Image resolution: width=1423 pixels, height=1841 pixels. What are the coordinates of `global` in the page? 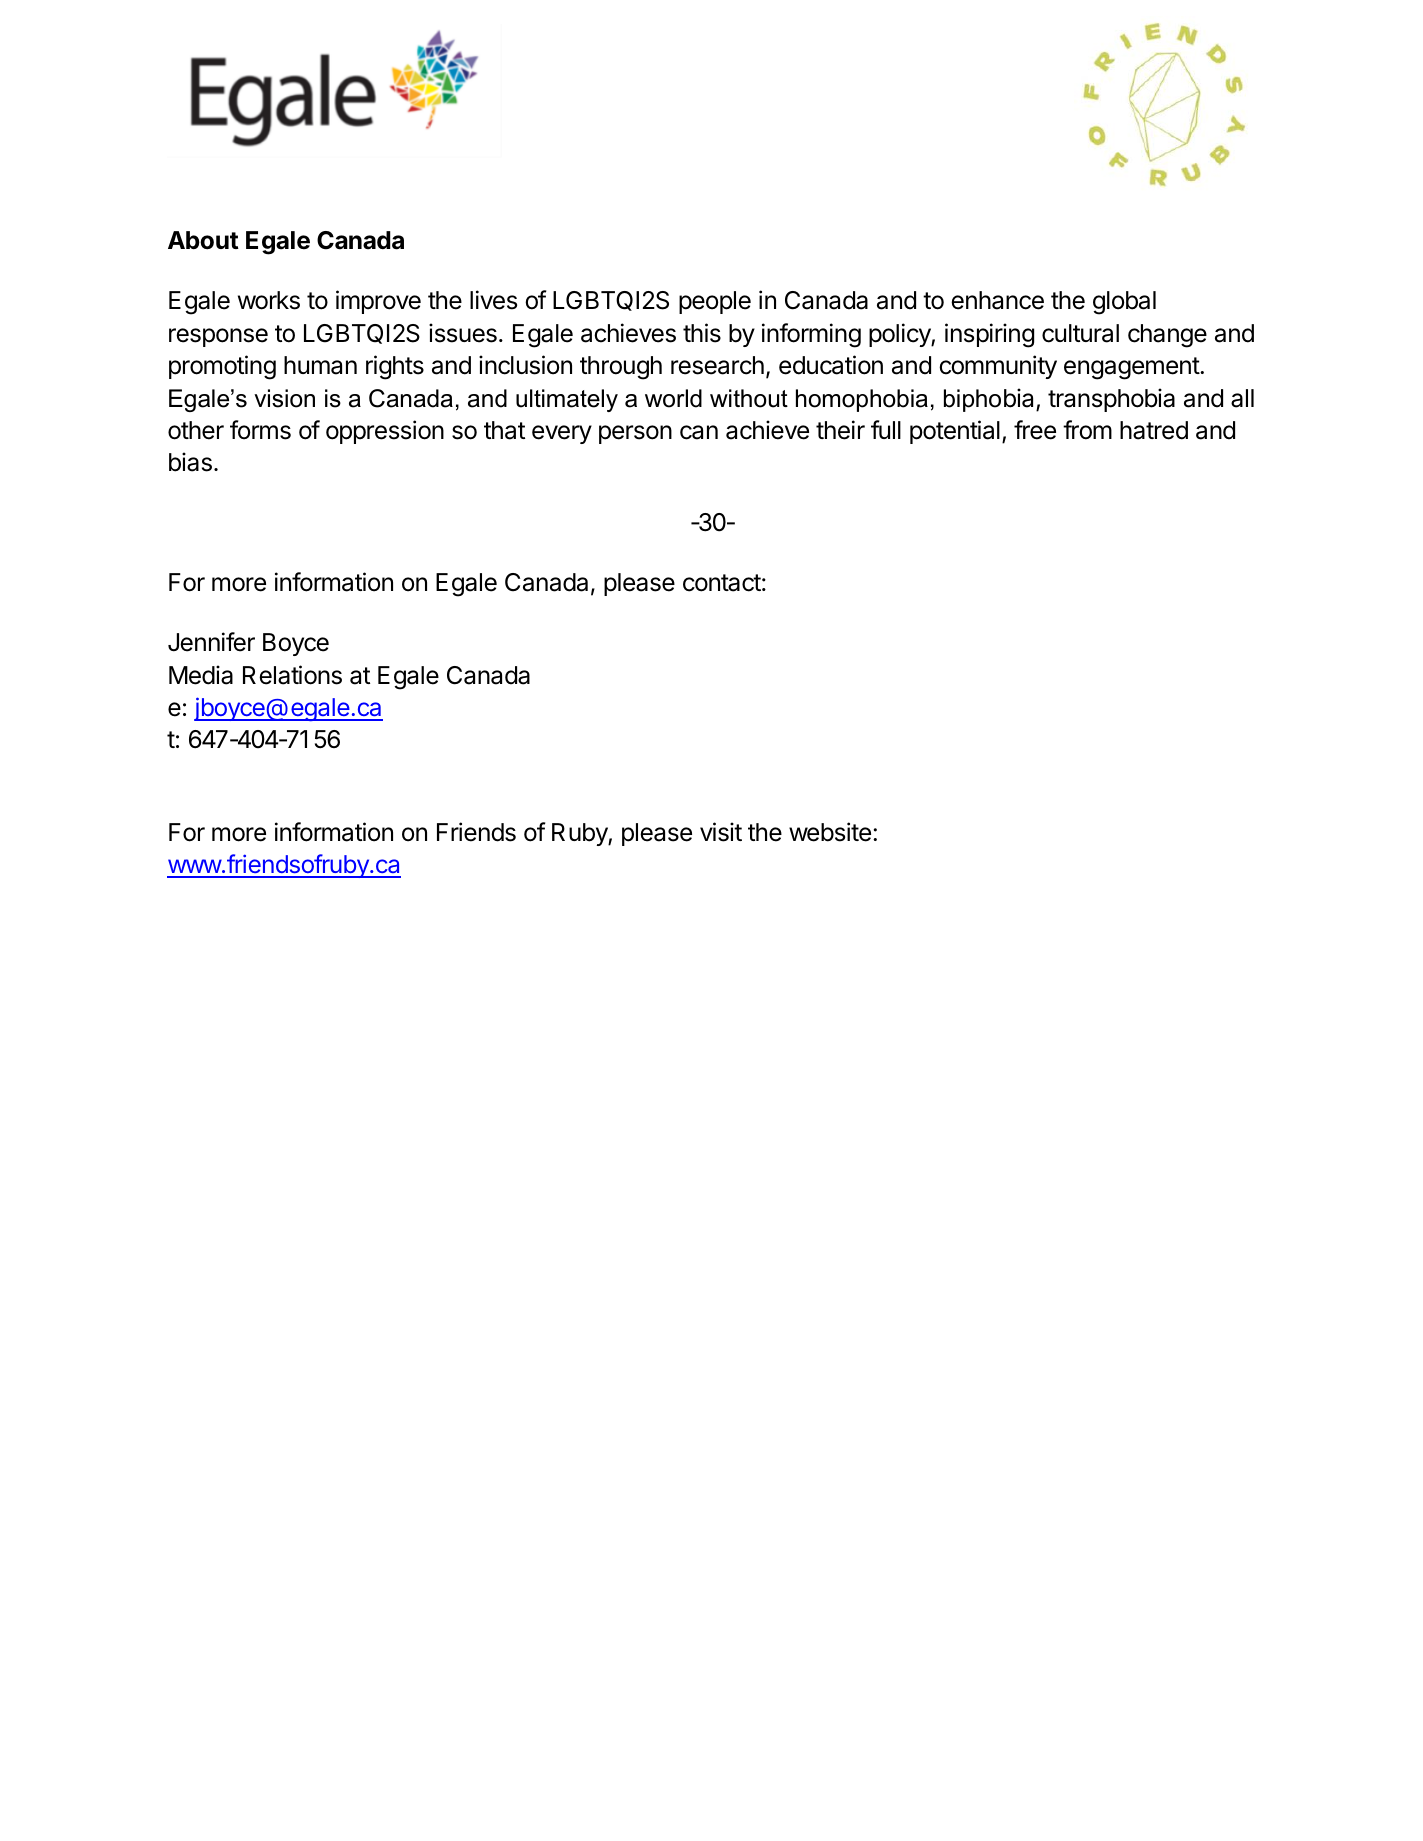 It's located at (1124, 303).
